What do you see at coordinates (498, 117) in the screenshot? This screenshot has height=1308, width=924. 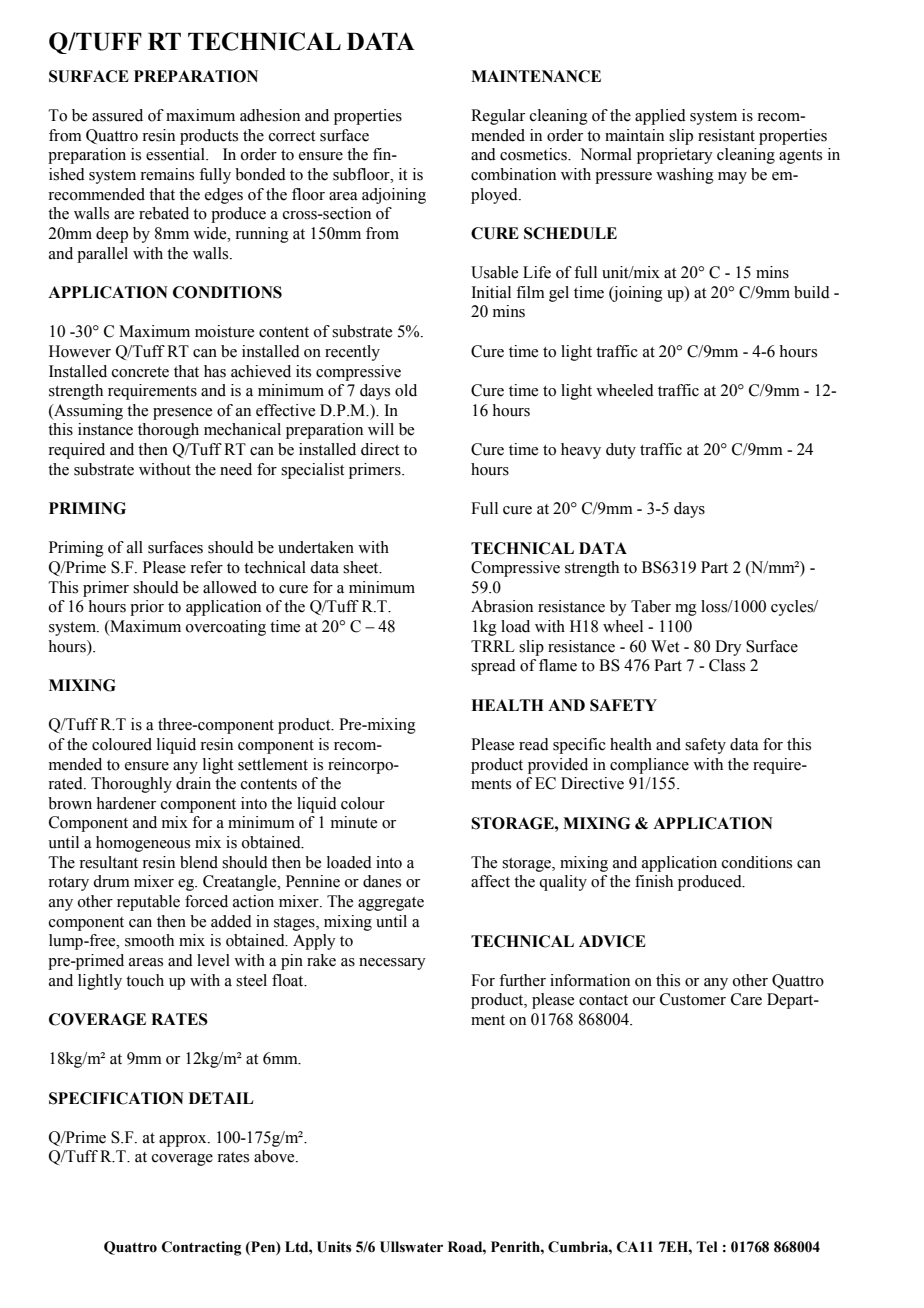 I see `Regular` at bounding box center [498, 117].
